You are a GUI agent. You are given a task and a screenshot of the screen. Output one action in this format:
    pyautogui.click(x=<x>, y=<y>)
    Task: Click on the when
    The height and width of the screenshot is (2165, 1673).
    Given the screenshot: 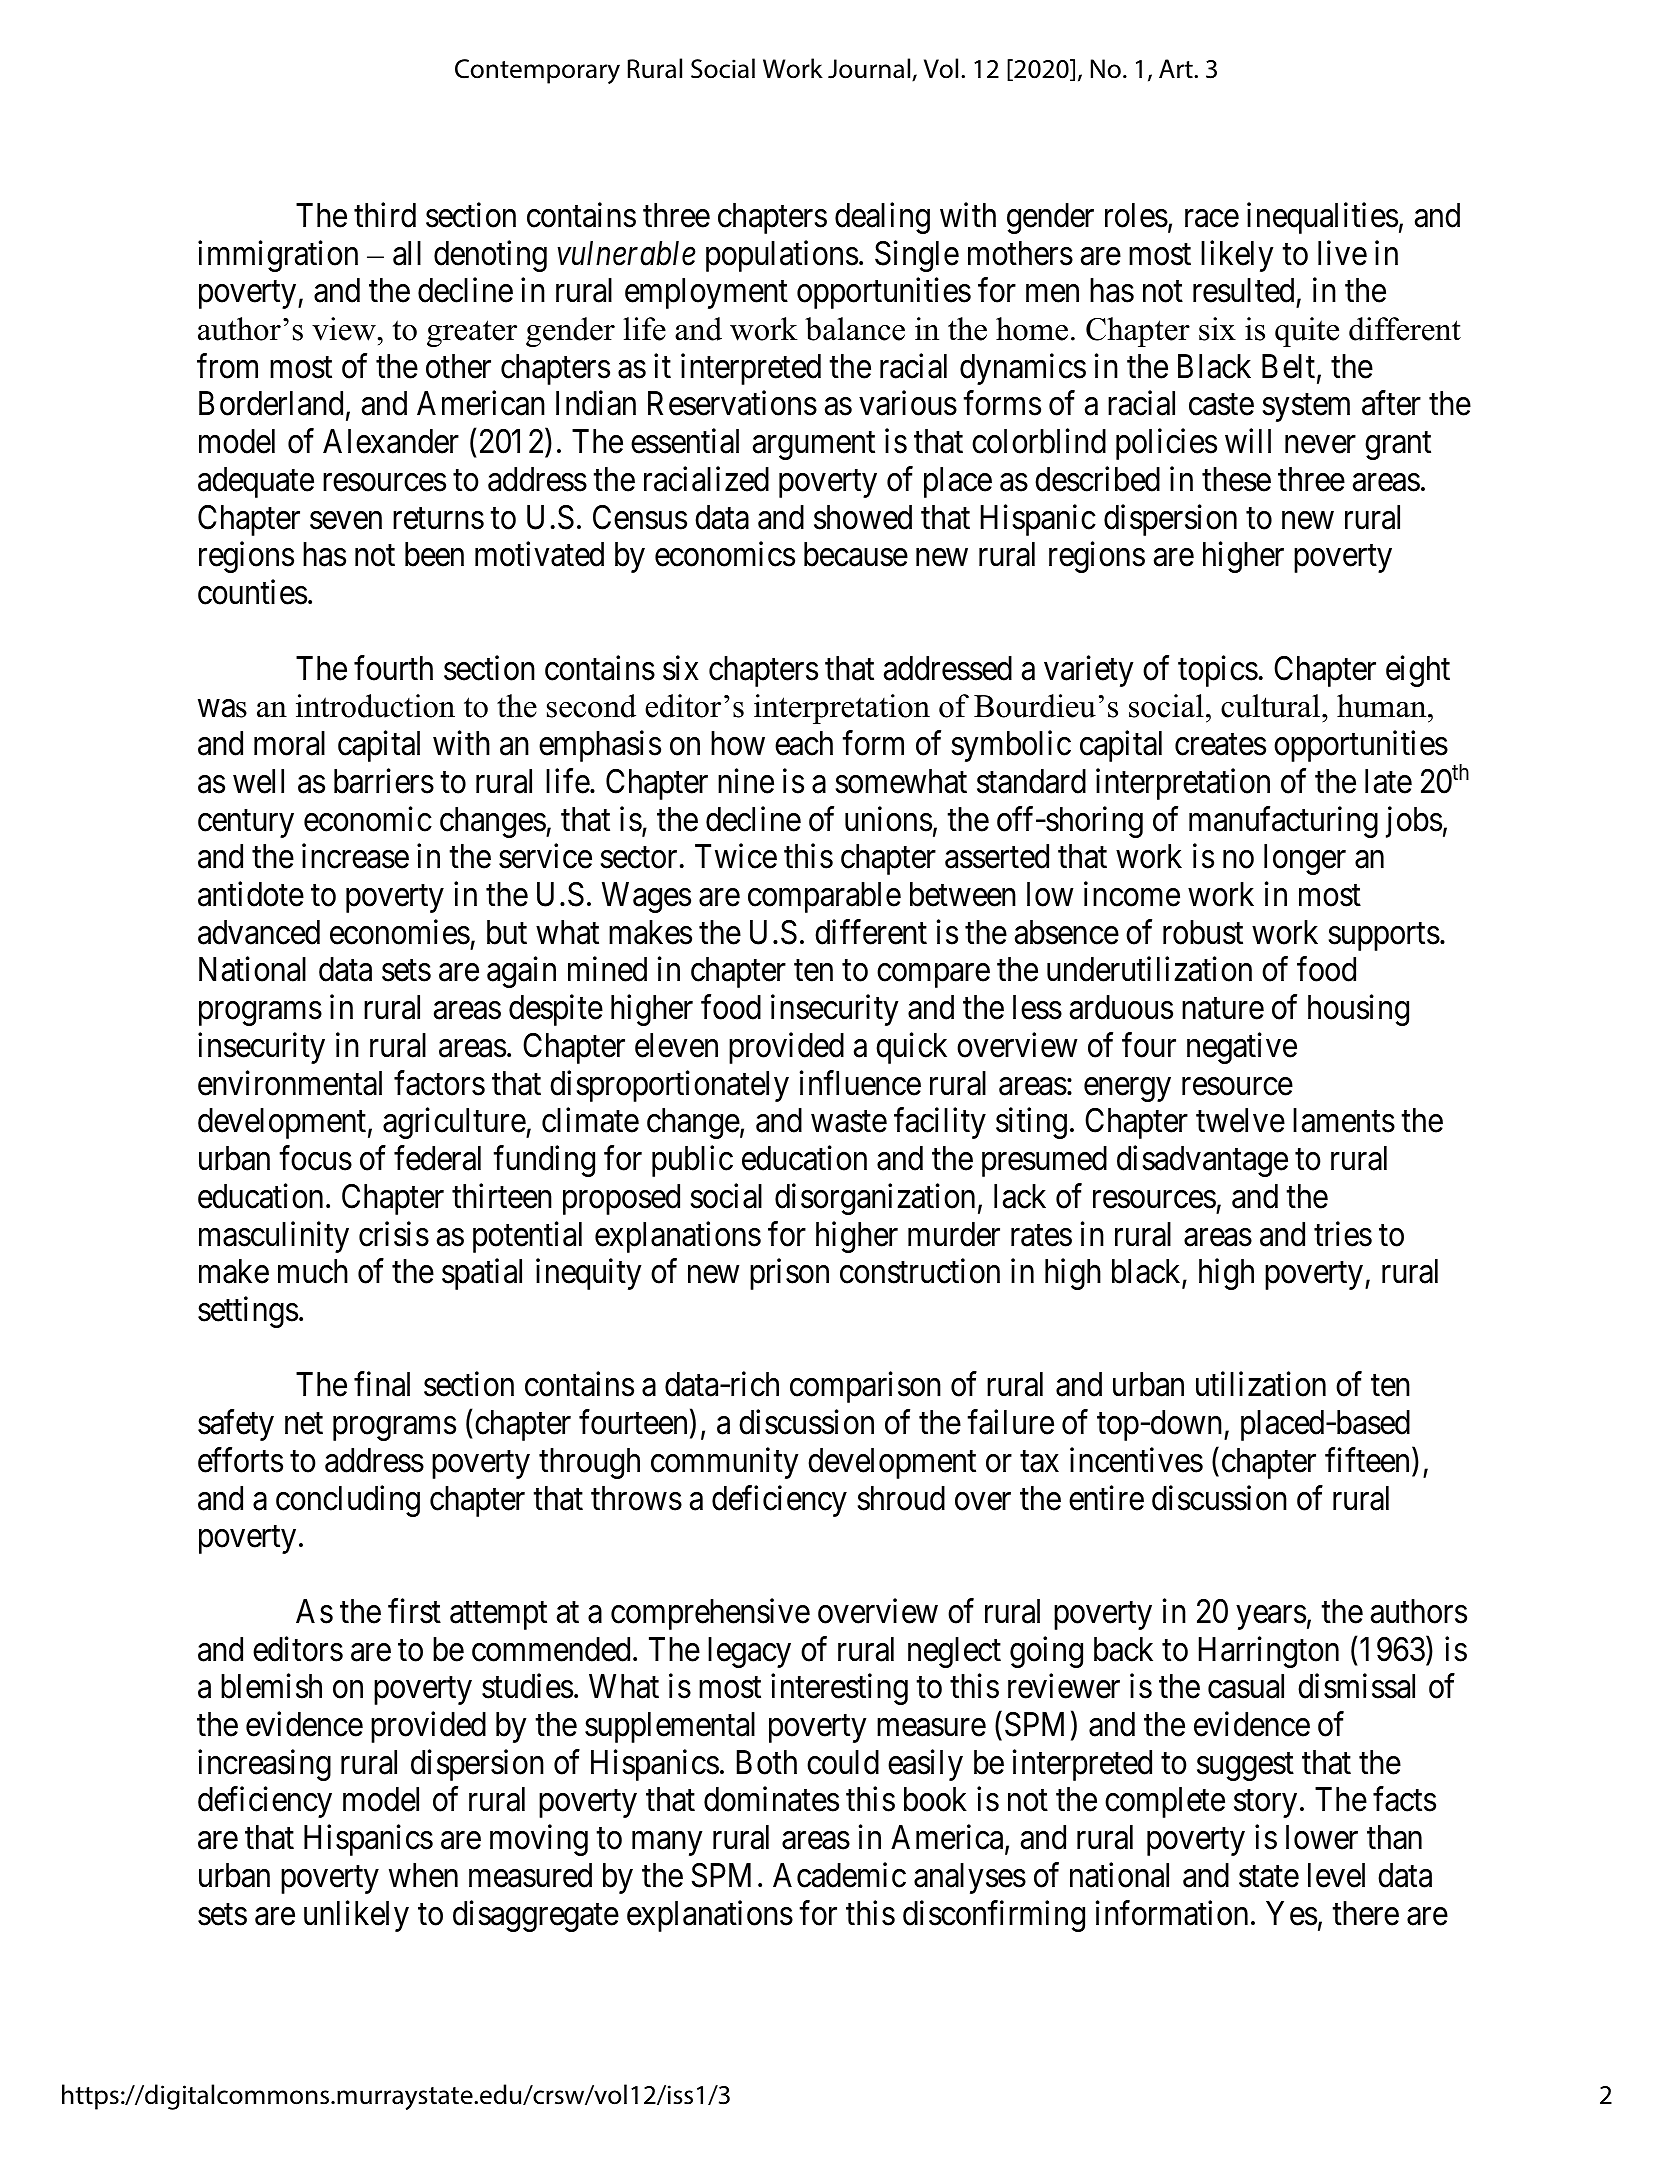 What is the action you would take?
    pyautogui.click(x=423, y=1875)
